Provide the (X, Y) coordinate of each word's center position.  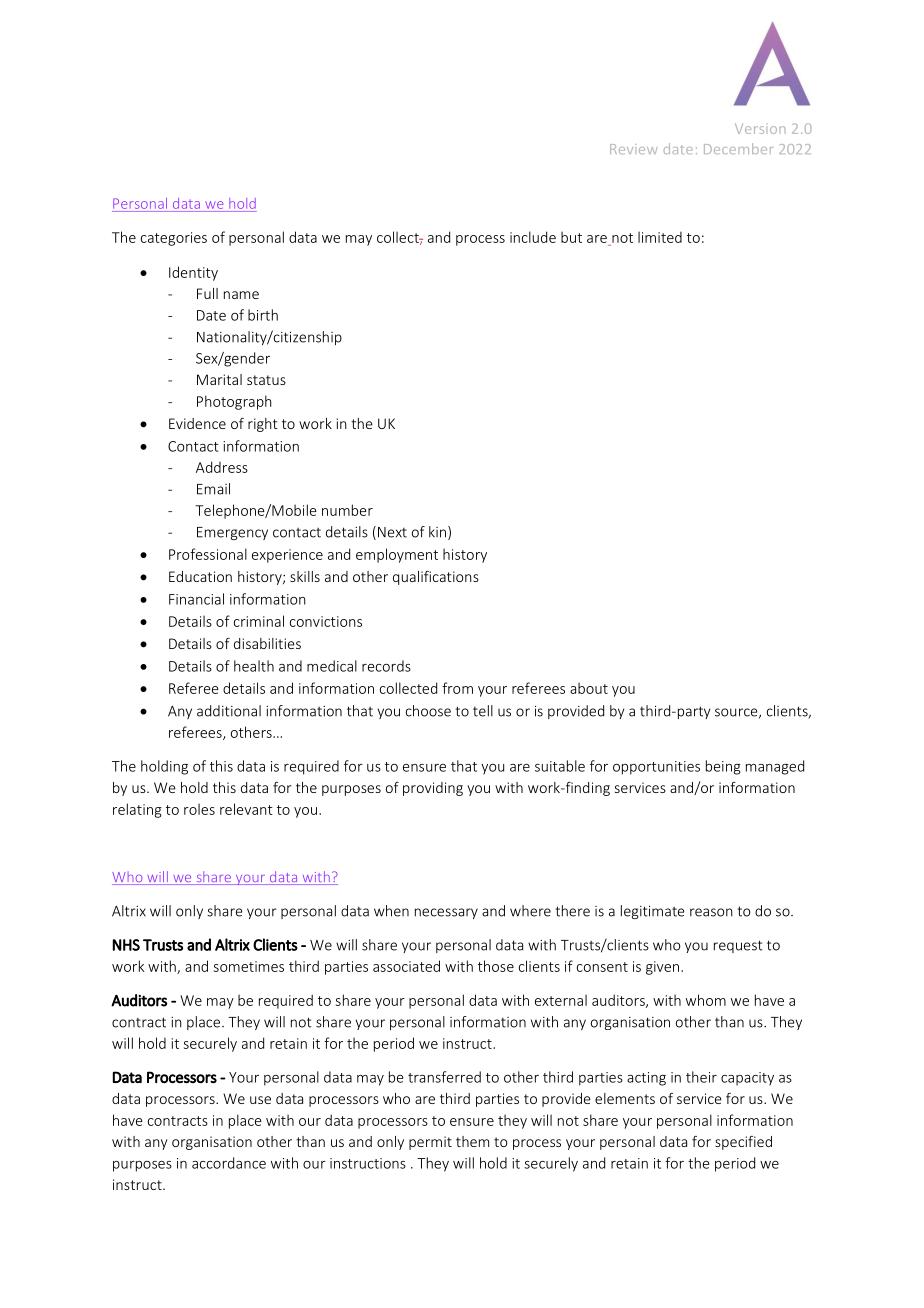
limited (660, 237)
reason (711, 912)
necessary (446, 913)
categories (174, 239)
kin (437, 532)
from (457, 688)
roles (199, 809)
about (589, 688)
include (533, 237)
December (739, 148)
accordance (229, 1163)
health (254, 666)
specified (743, 1143)
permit (430, 1143)
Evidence (197, 423)
